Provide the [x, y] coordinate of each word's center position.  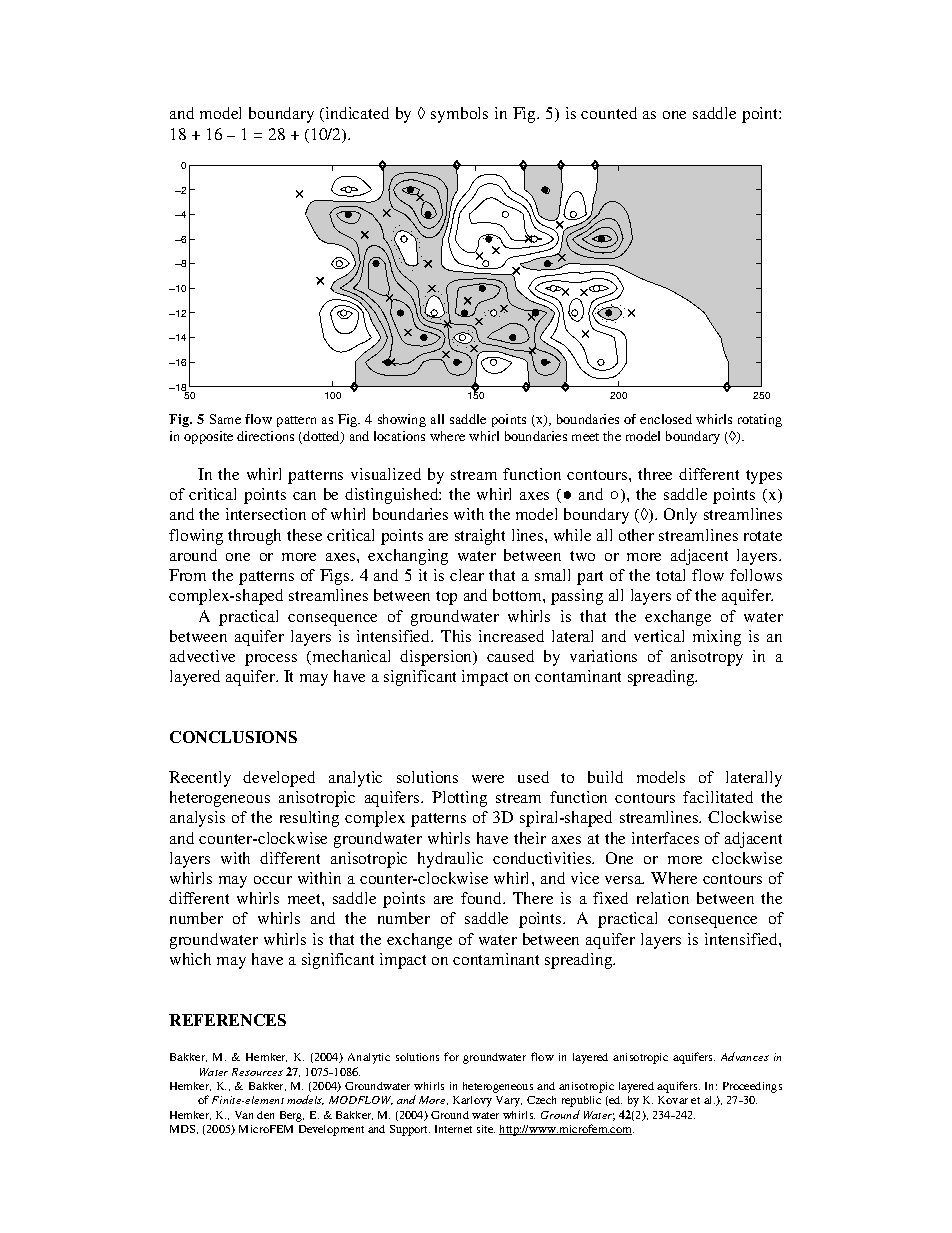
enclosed [666, 419]
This [456, 636]
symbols [459, 115]
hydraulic [450, 860]
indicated [356, 114]
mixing [717, 638]
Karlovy [472, 1101]
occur [273, 880]
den [265, 1115]
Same [225, 419]
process [271, 660]
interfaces [665, 838]
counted [609, 113]
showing [402, 420]
